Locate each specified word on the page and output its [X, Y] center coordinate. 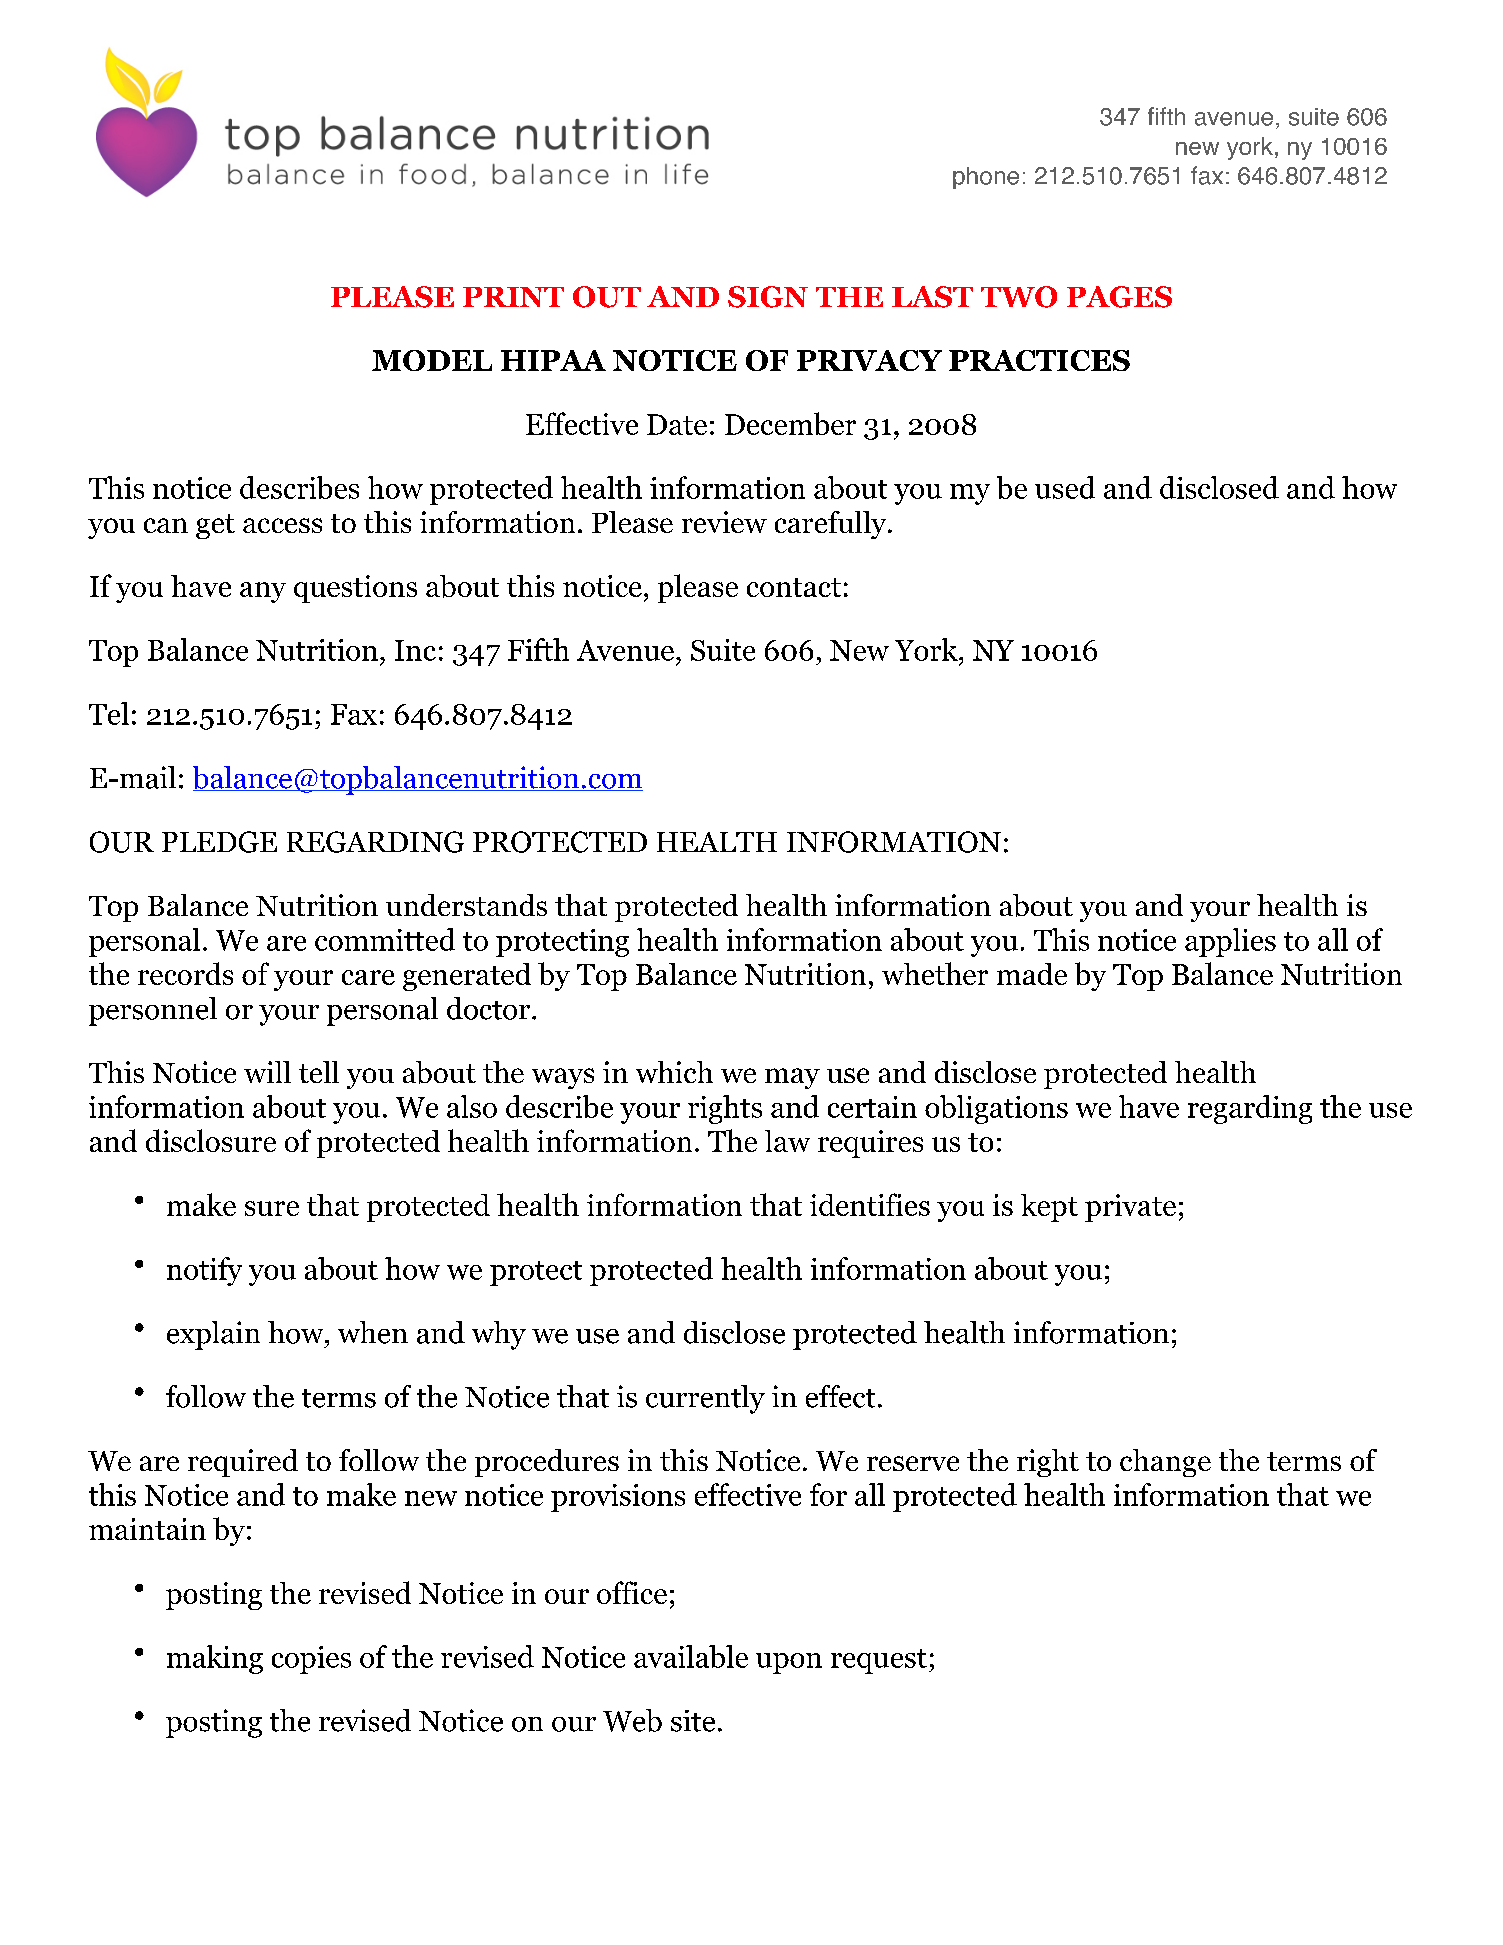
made [1032, 974]
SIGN [768, 297]
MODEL [432, 360]
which [674, 1072]
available [691, 1656]
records [185, 973]
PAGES [1119, 297]
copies [311, 1660]
